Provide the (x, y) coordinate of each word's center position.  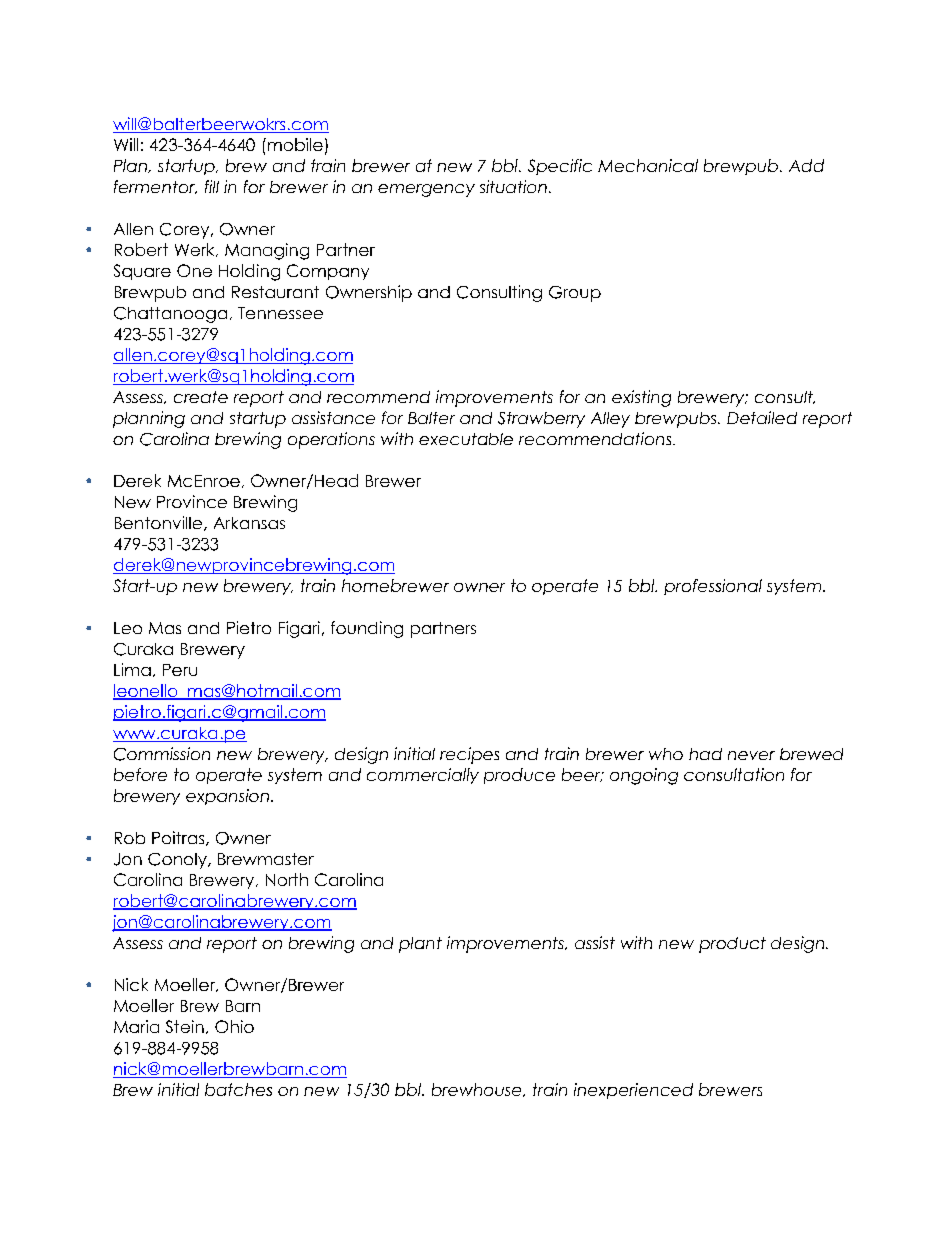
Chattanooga (170, 315)
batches (238, 1089)
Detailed (762, 417)
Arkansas (249, 523)
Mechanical (648, 165)
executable (466, 439)
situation (513, 186)
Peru (180, 670)
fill (212, 186)
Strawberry (541, 420)
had (705, 754)
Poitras (179, 838)
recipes (469, 755)
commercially (423, 776)
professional (713, 587)
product (732, 945)
